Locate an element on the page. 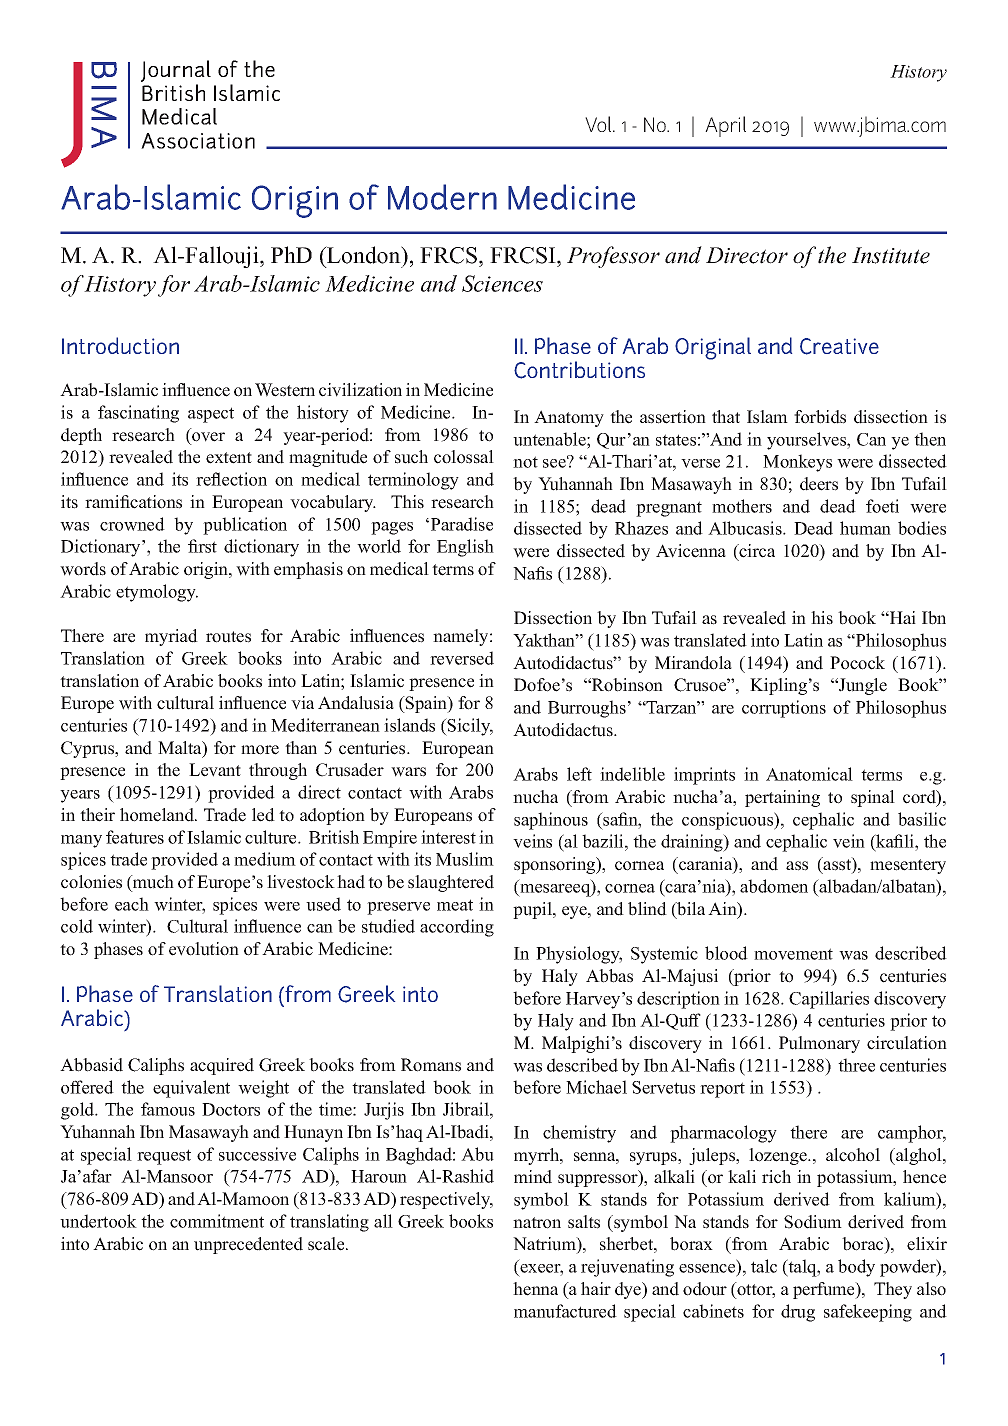 The width and height of the document is (1008, 1426). unprecedented is located at coordinates (248, 1245).
